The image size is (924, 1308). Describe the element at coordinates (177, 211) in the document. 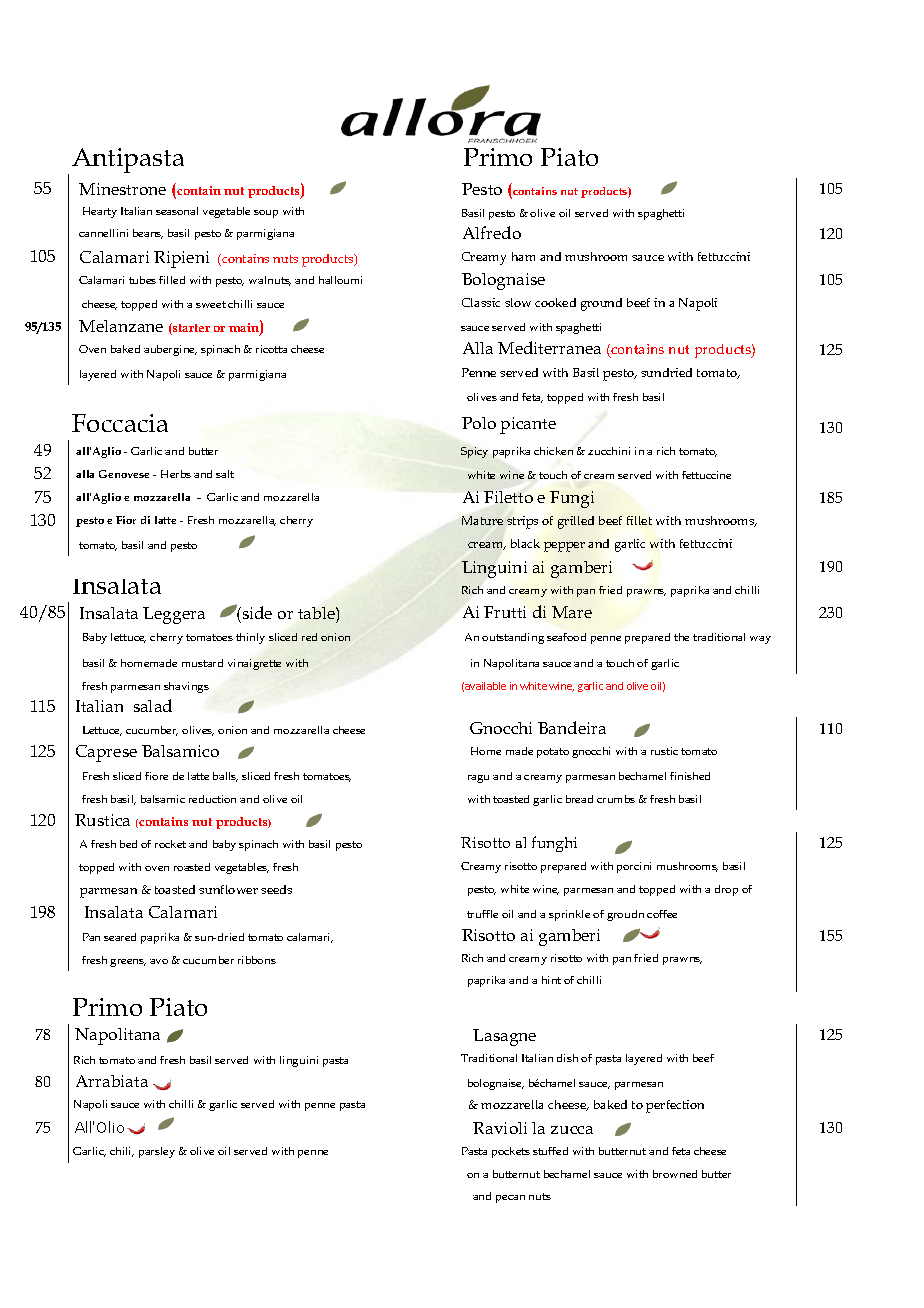

I see `seasonal` at that location.
